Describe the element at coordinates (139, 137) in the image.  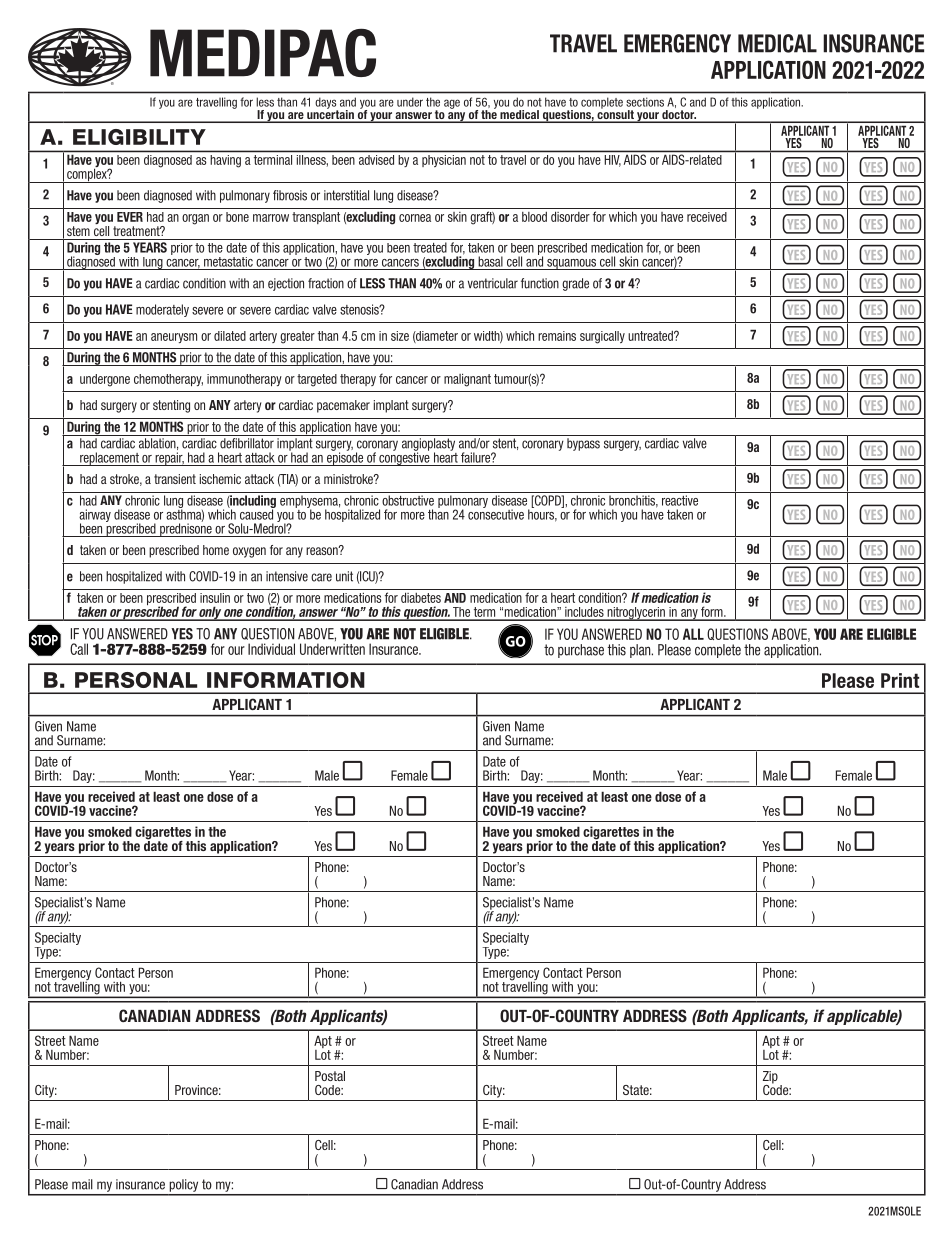
I see `ELIGIBILITY` at that location.
